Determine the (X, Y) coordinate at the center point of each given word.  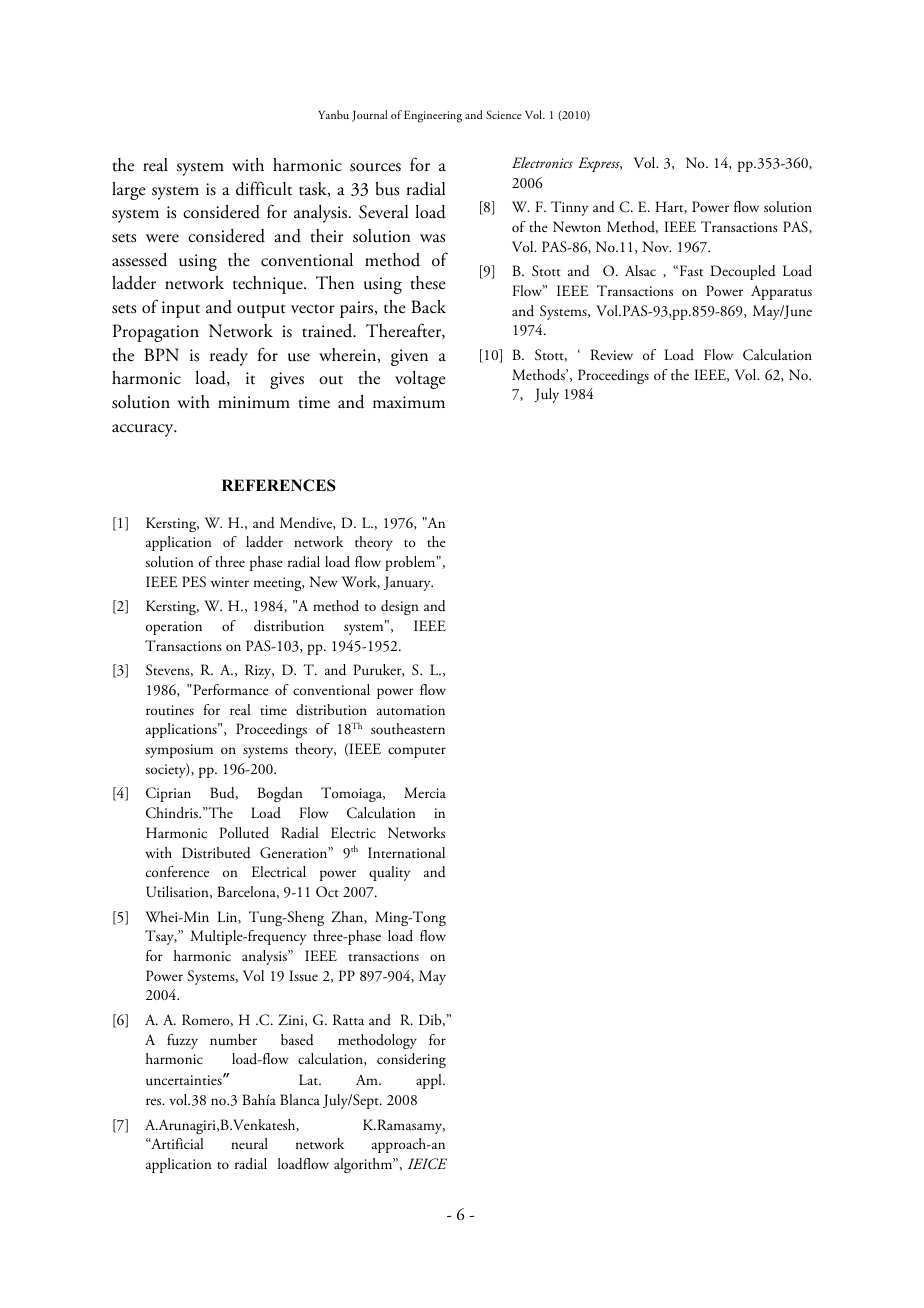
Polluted (244, 833)
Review (611, 354)
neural (249, 1143)
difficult (264, 188)
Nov (657, 246)
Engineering (433, 117)
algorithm (364, 1165)
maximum (409, 402)
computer (417, 752)
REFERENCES (279, 485)
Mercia (425, 792)
